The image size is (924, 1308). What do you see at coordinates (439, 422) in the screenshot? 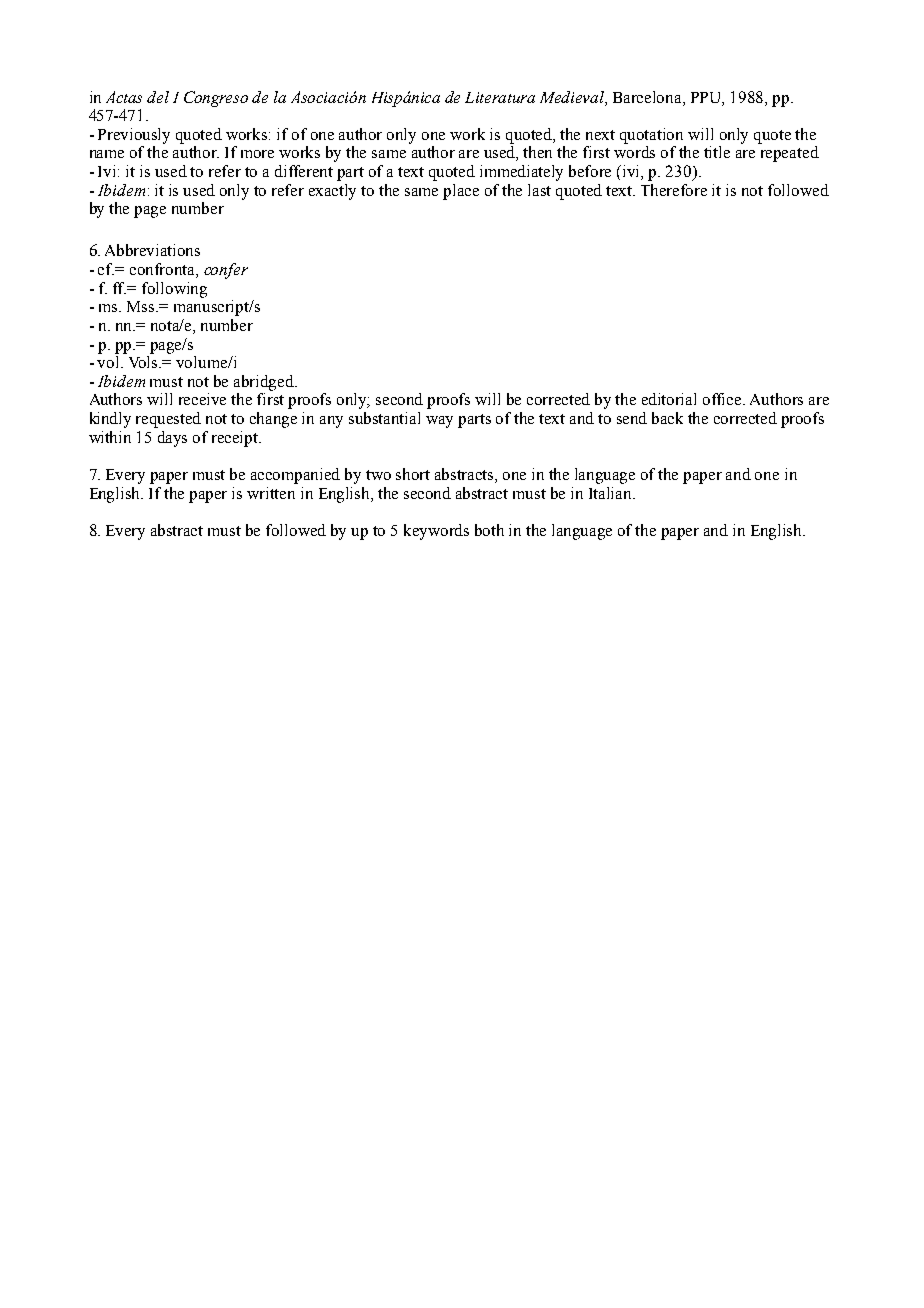
I see `way` at bounding box center [439, 422].
